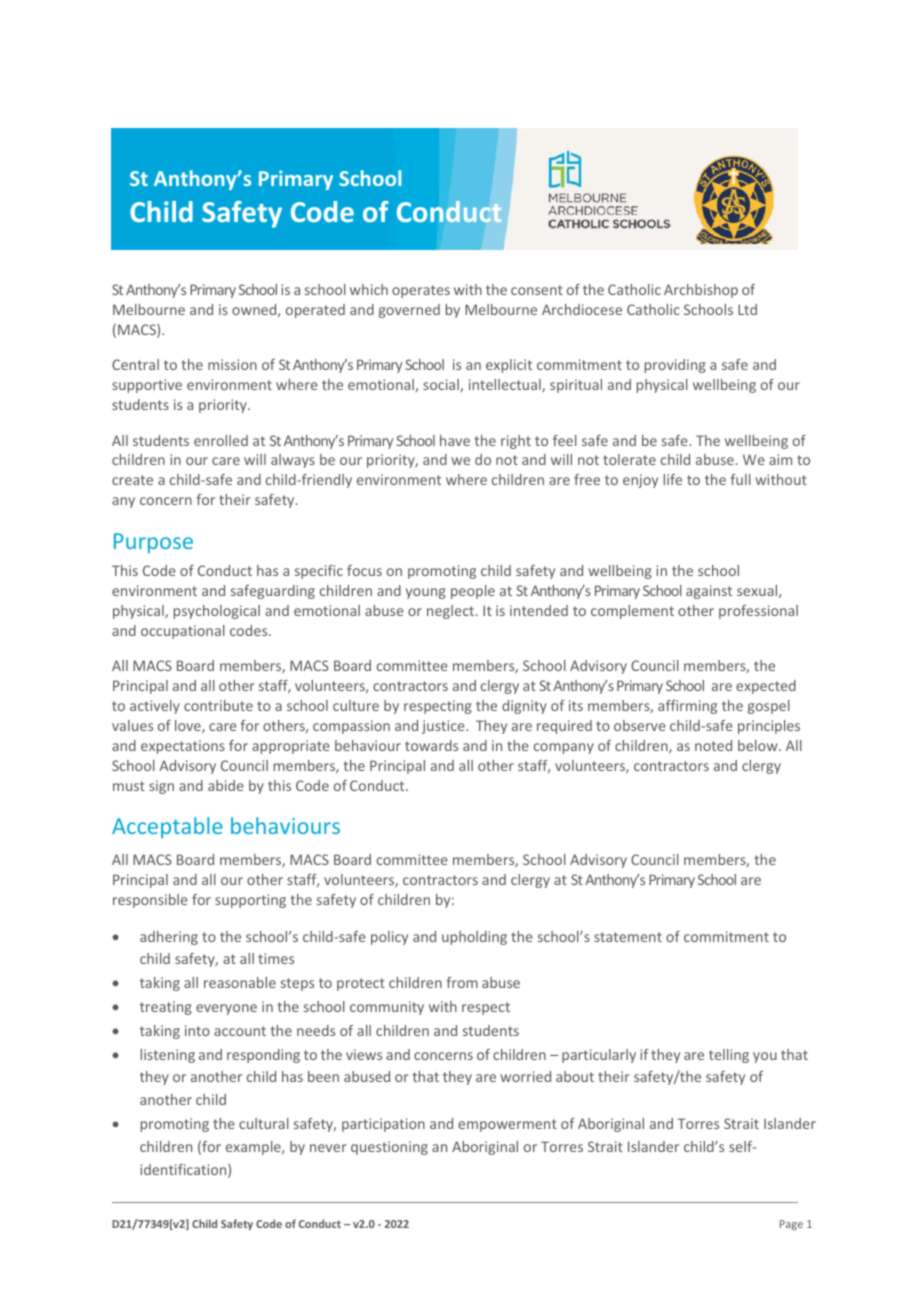  I want to click on governed, so click(409, 311).
